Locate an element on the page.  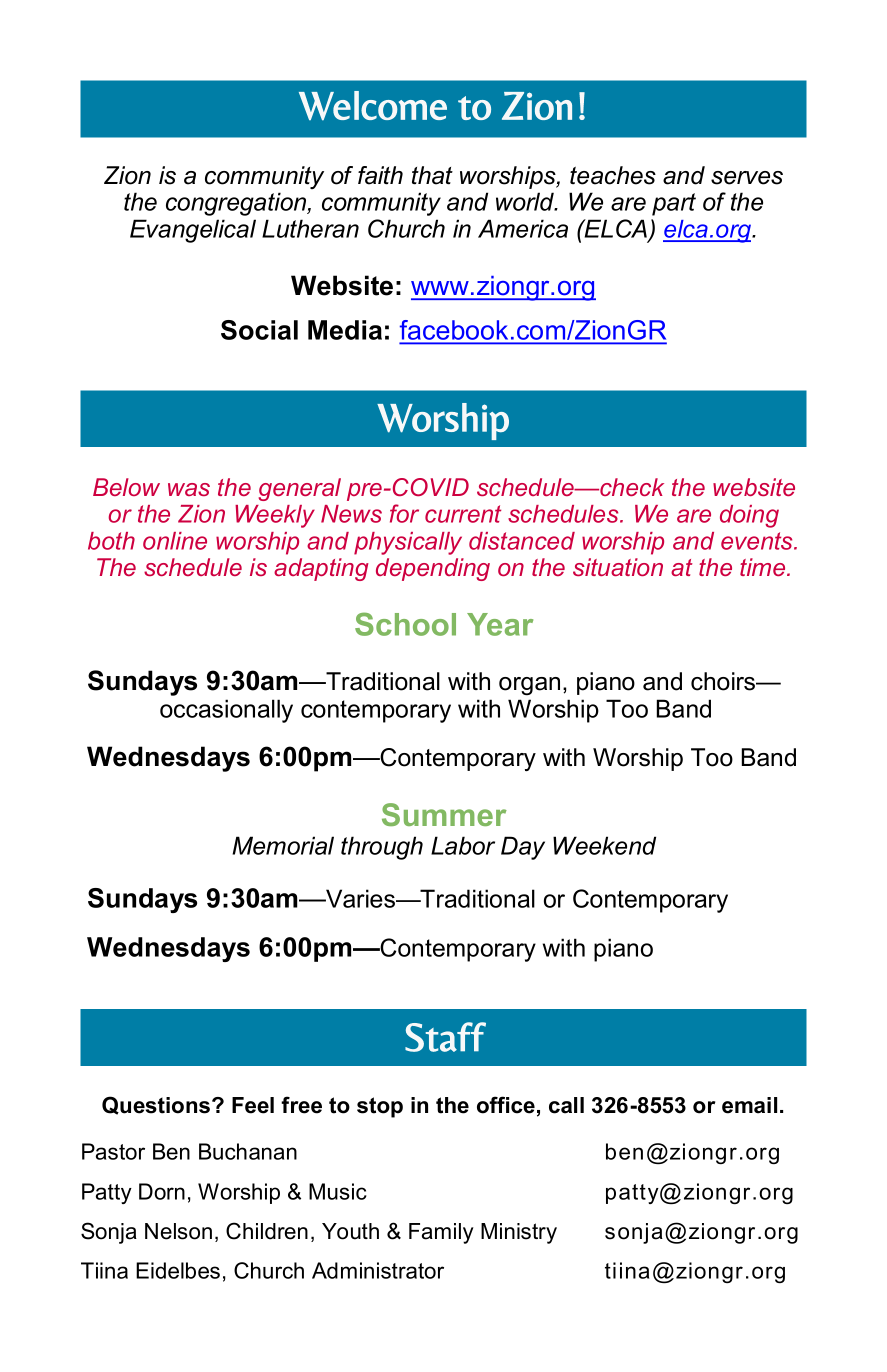
doing is located at coordinates (749, 516).
